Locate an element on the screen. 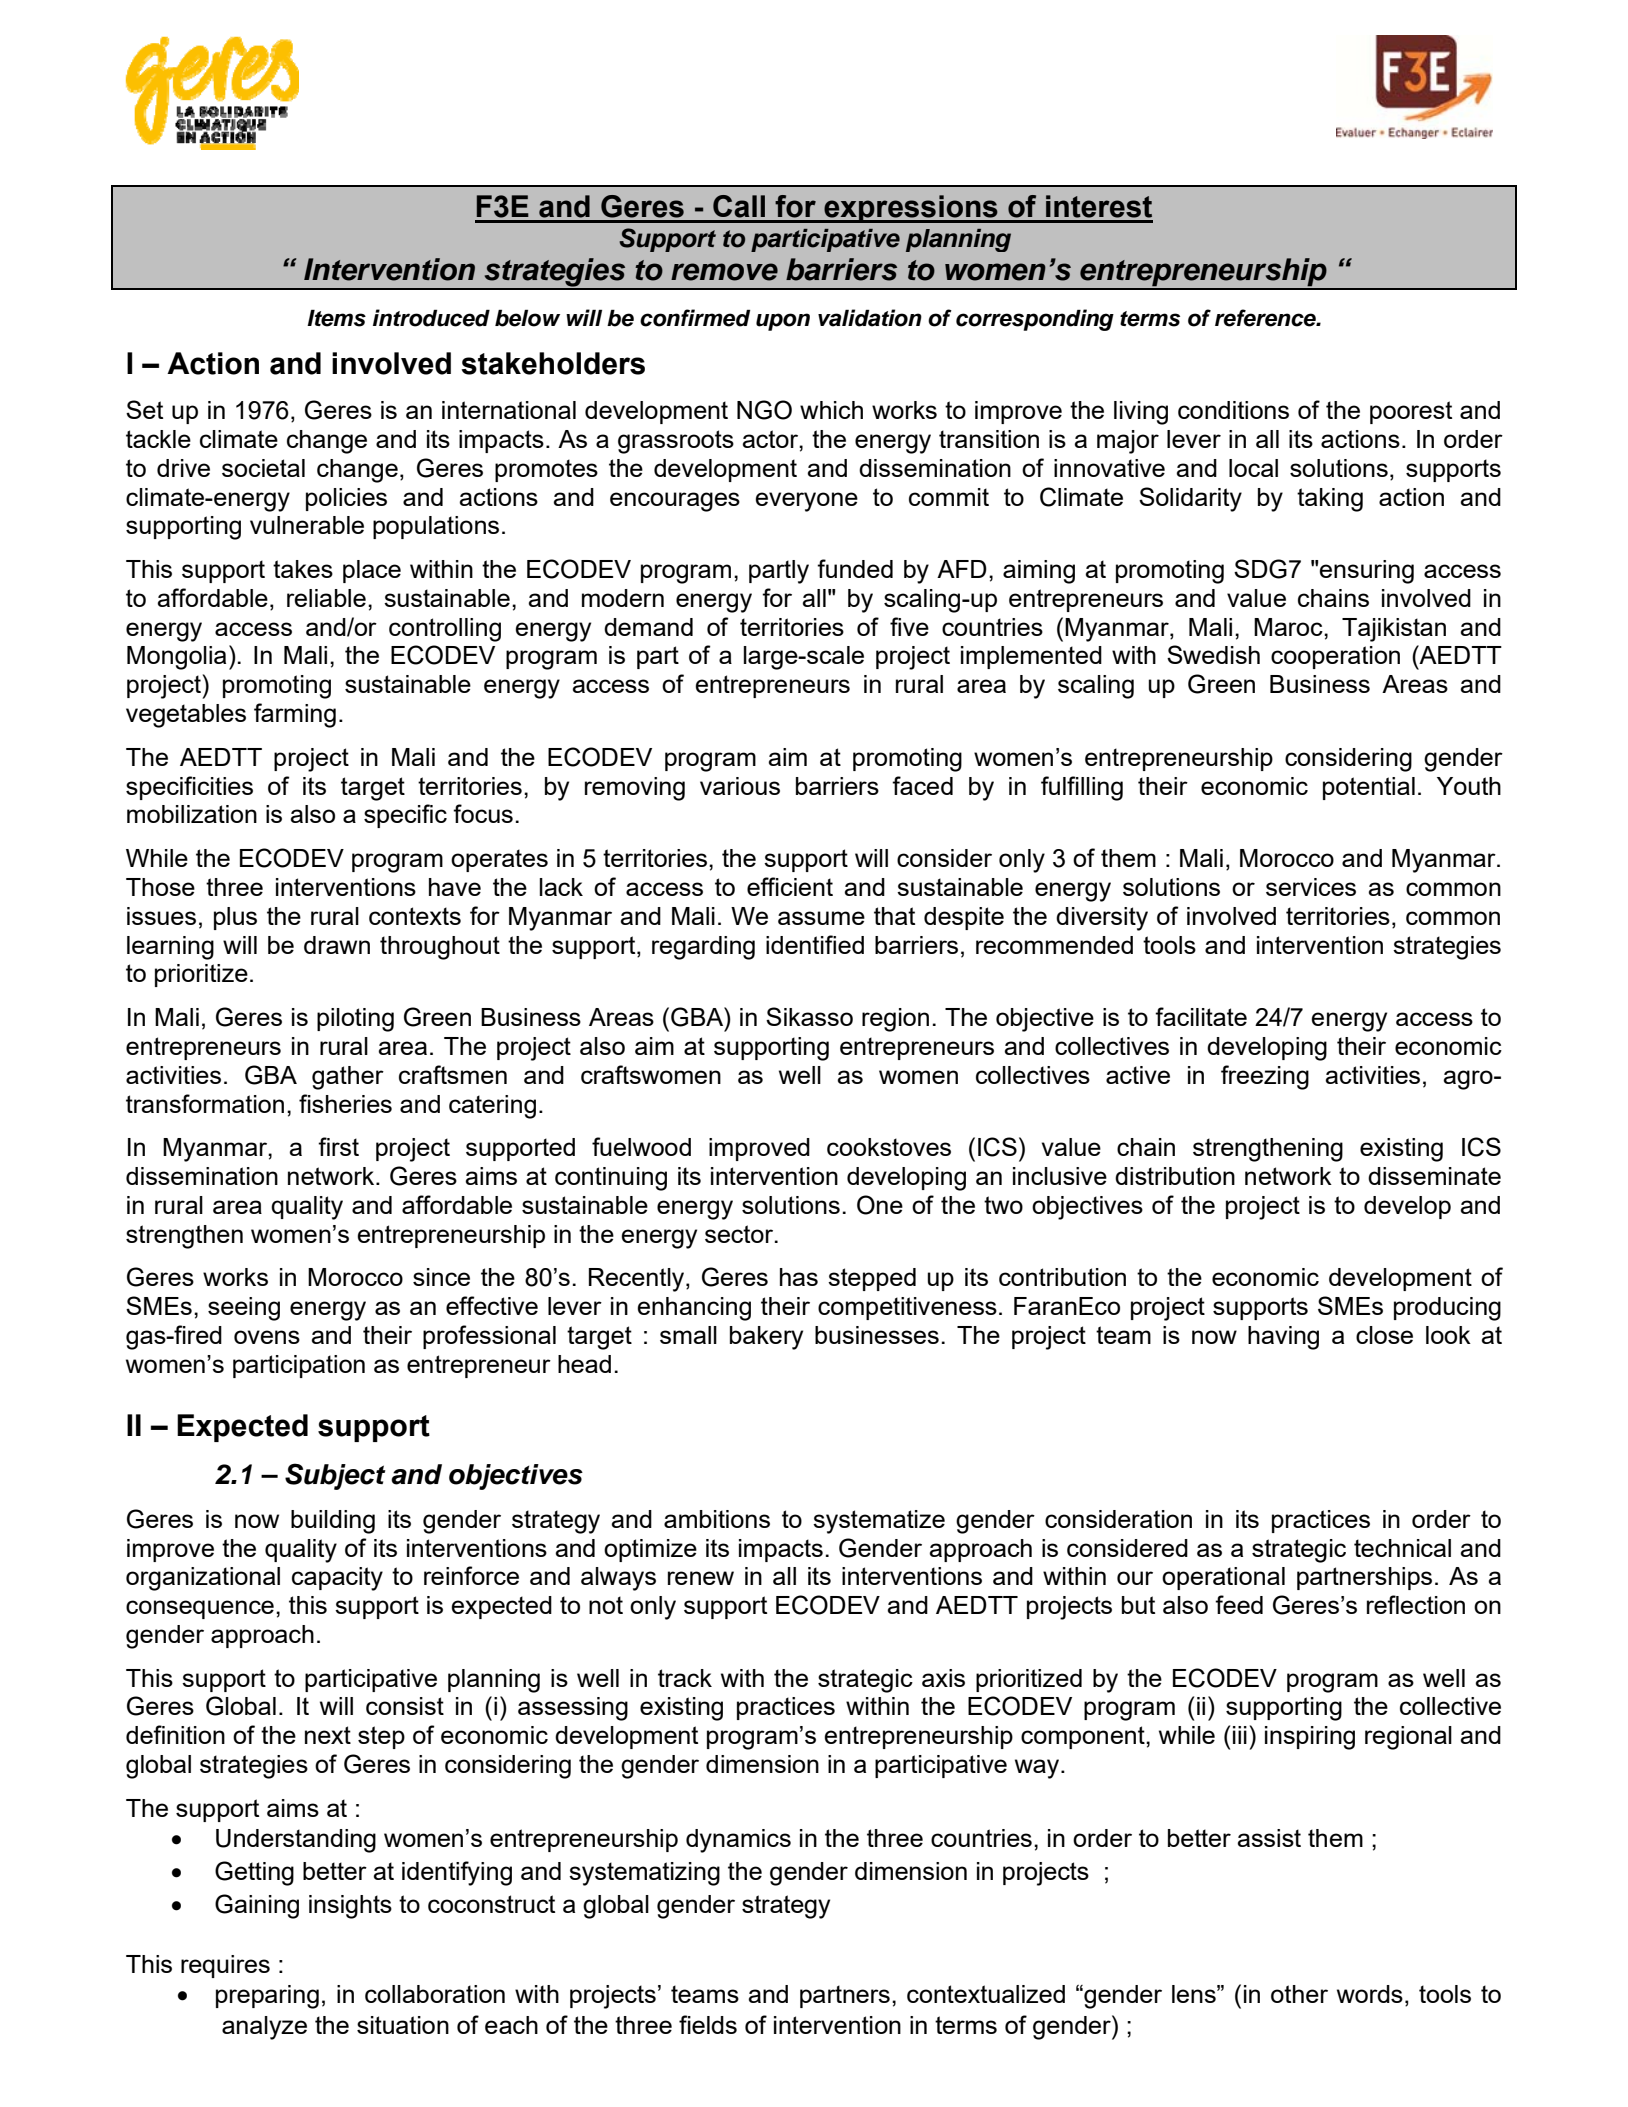 Image resolution: width=1628 pixels, height=2107 pixels. sector is located at coordinates (740, 1234).
